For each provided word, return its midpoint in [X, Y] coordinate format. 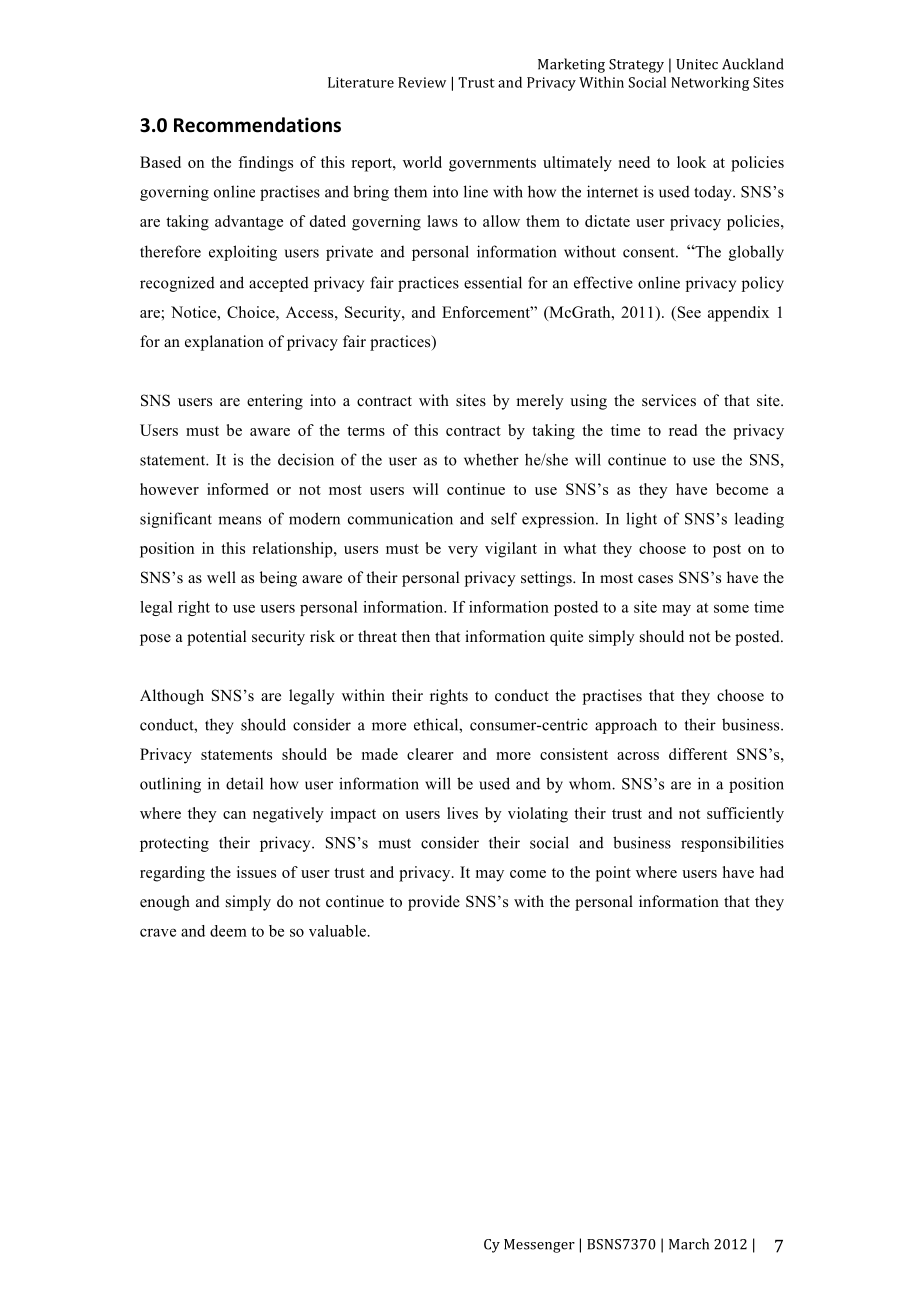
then [415, 636]
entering [275, 402]
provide [434, 903]
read [683, 430]
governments [492, 165]
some [731, 608]
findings [265, 164]
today [714, 193]
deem [228, 931]
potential [216, 638]
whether [491, 460]
